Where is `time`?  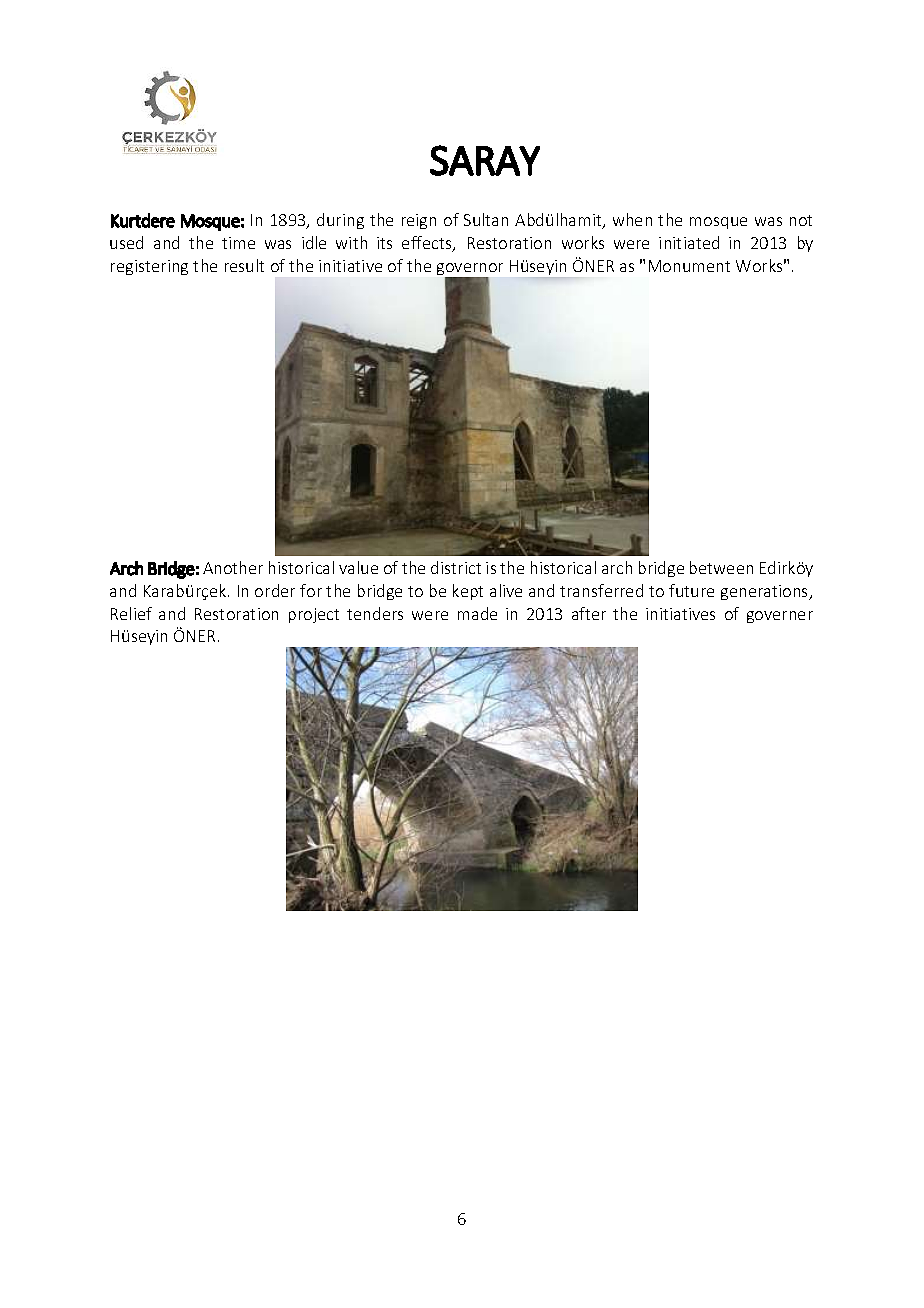 time is located at coordinates (238, 243).
